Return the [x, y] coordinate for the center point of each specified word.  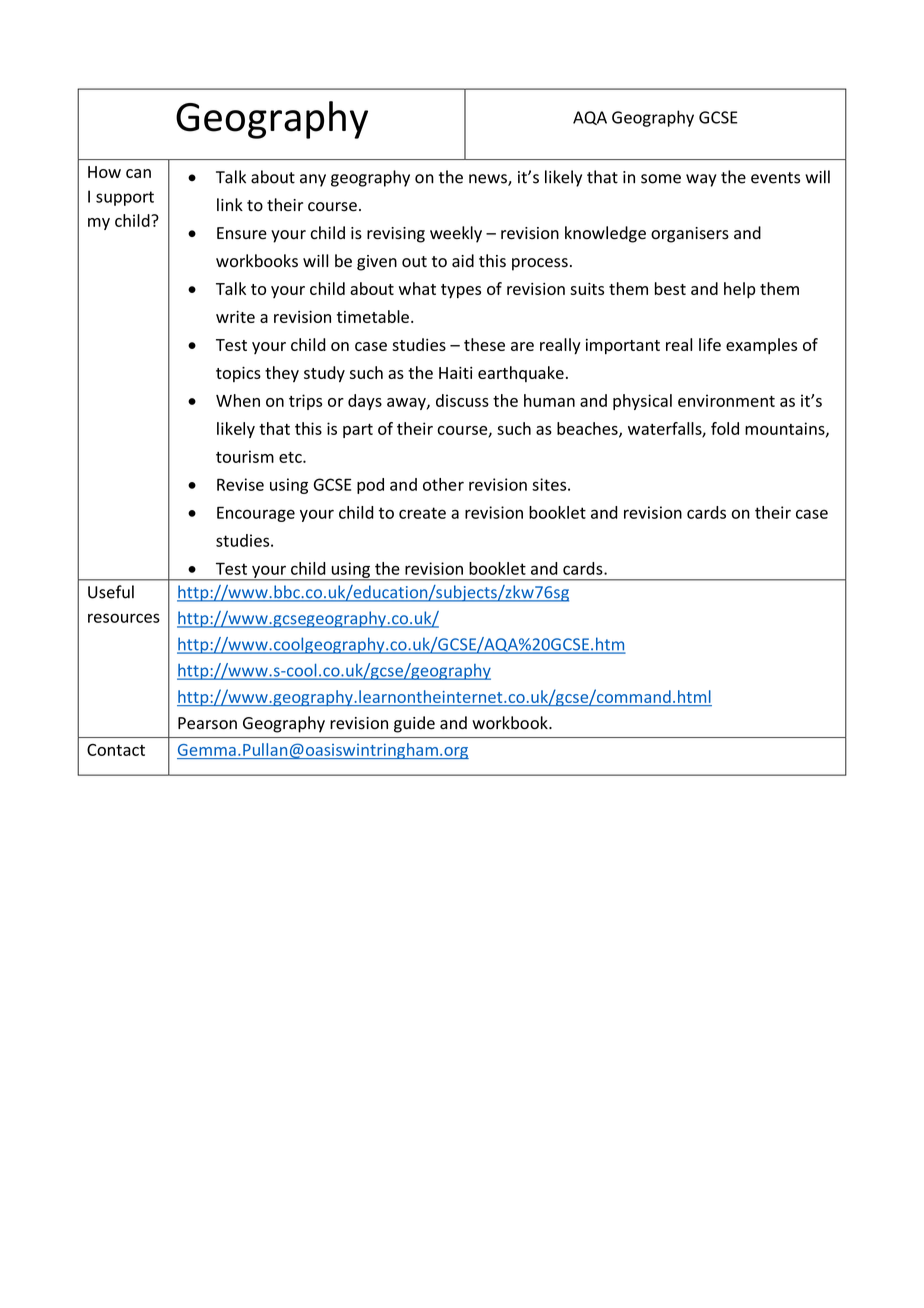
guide [414, 724]
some [661, 179]
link [230, 204]
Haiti [455, 373]
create [422, 513]
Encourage [256, 514]
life [710, 344]
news [489, 180]
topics [238, 374]
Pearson [207, 723]
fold [725, 428]
